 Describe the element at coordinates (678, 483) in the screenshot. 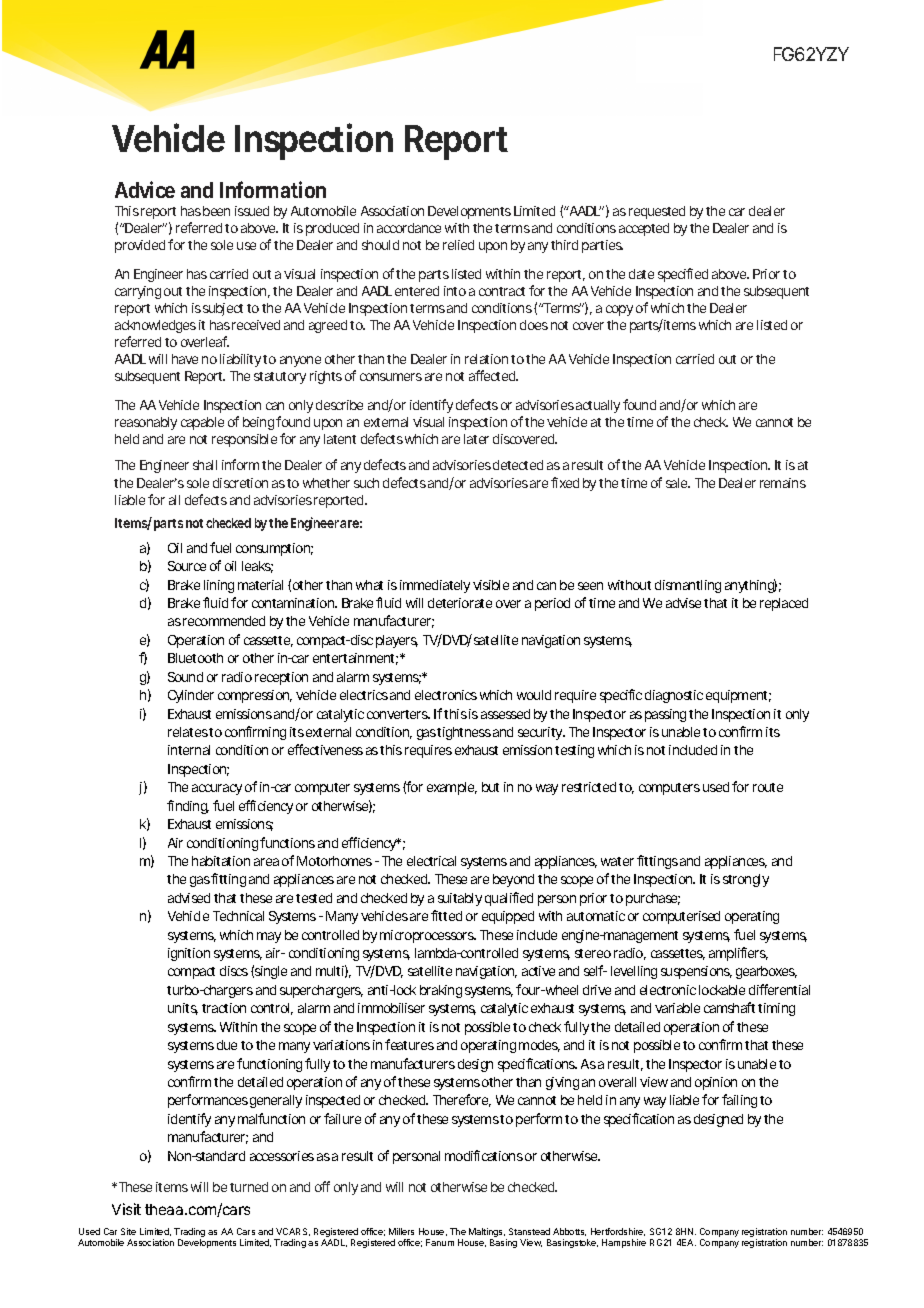

I see `sale` at that location.
